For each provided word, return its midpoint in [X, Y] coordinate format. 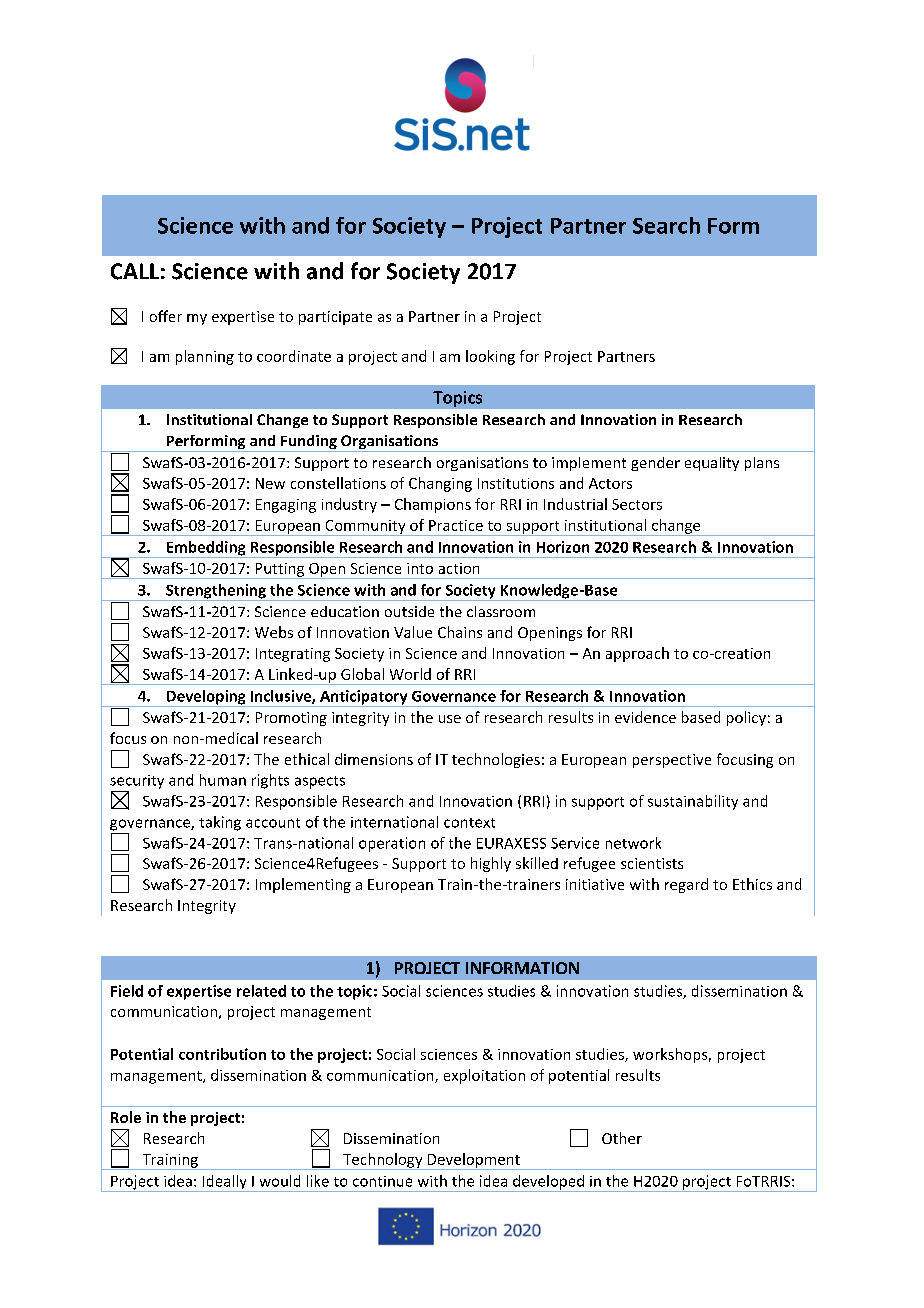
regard [686, 885]
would [280, 1181]
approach [637, 654]
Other [622, 1138]
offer [166, 316]
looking [490, 357]
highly [491, 864]
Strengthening [216, 592]
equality [712, 464]
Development [474, 1161]
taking [220, 823]
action [459, 568]
